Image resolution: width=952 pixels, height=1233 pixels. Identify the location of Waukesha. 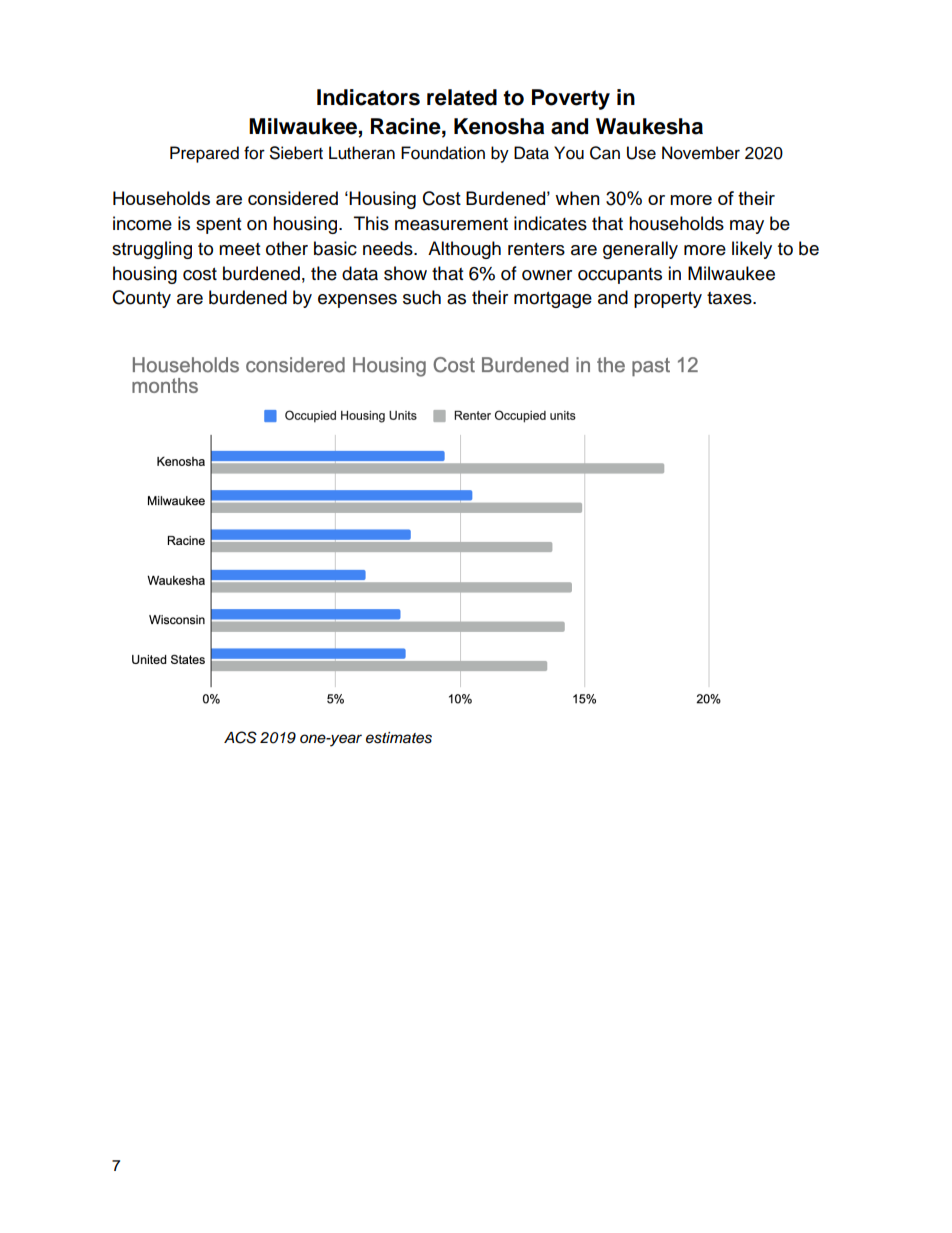
(649, 126).
